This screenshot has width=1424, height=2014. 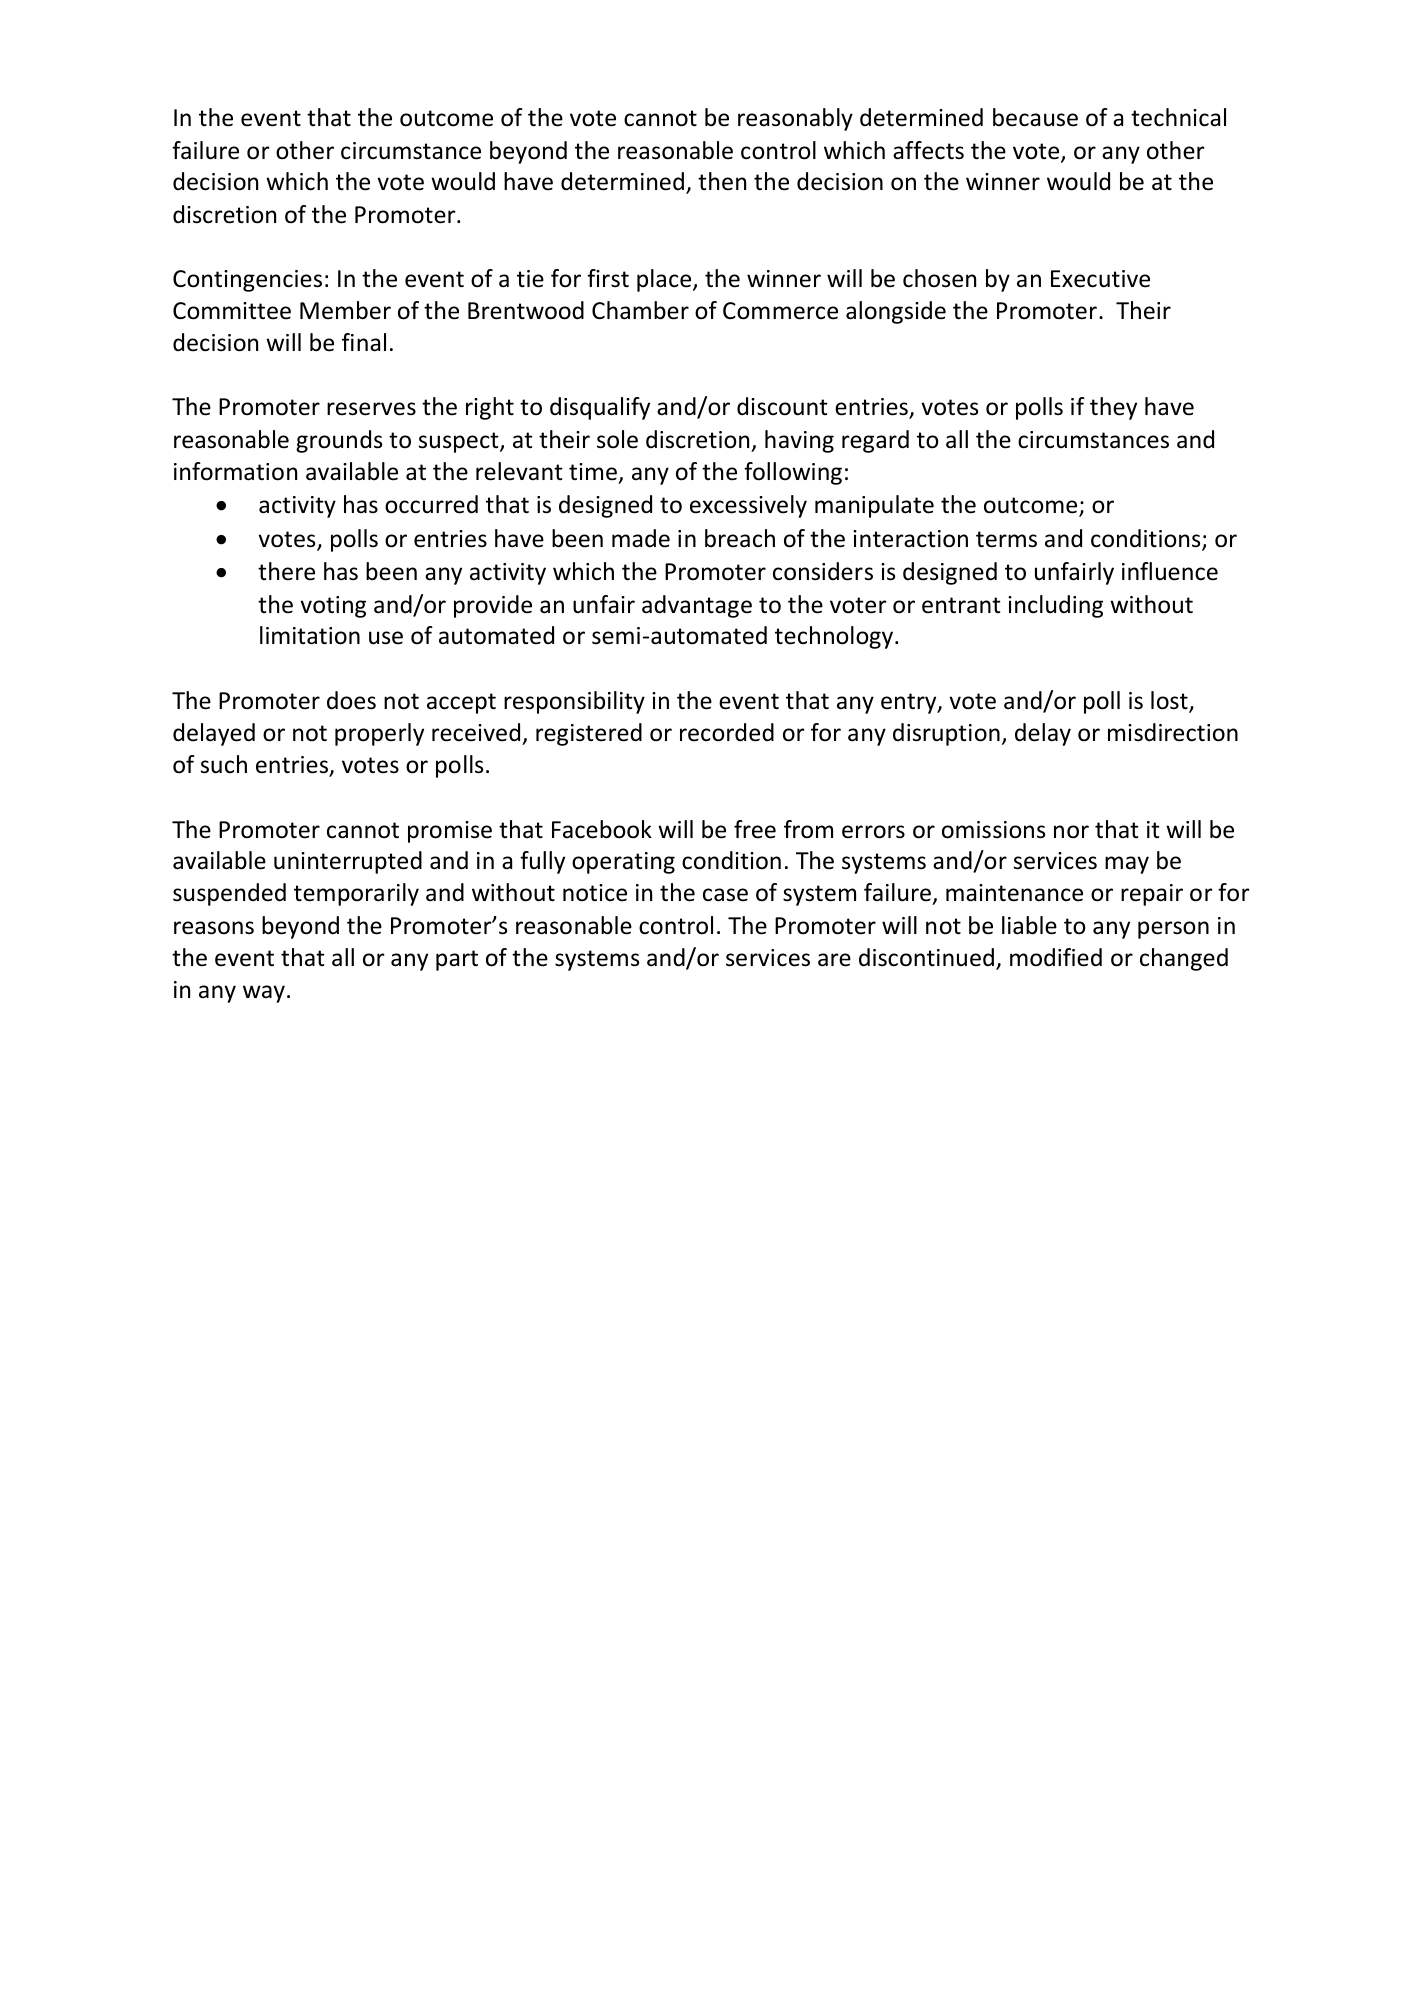 What do you see at coordinates (834, 960) in the screenshot?
I see `are` at bounding box center [834, 960].
